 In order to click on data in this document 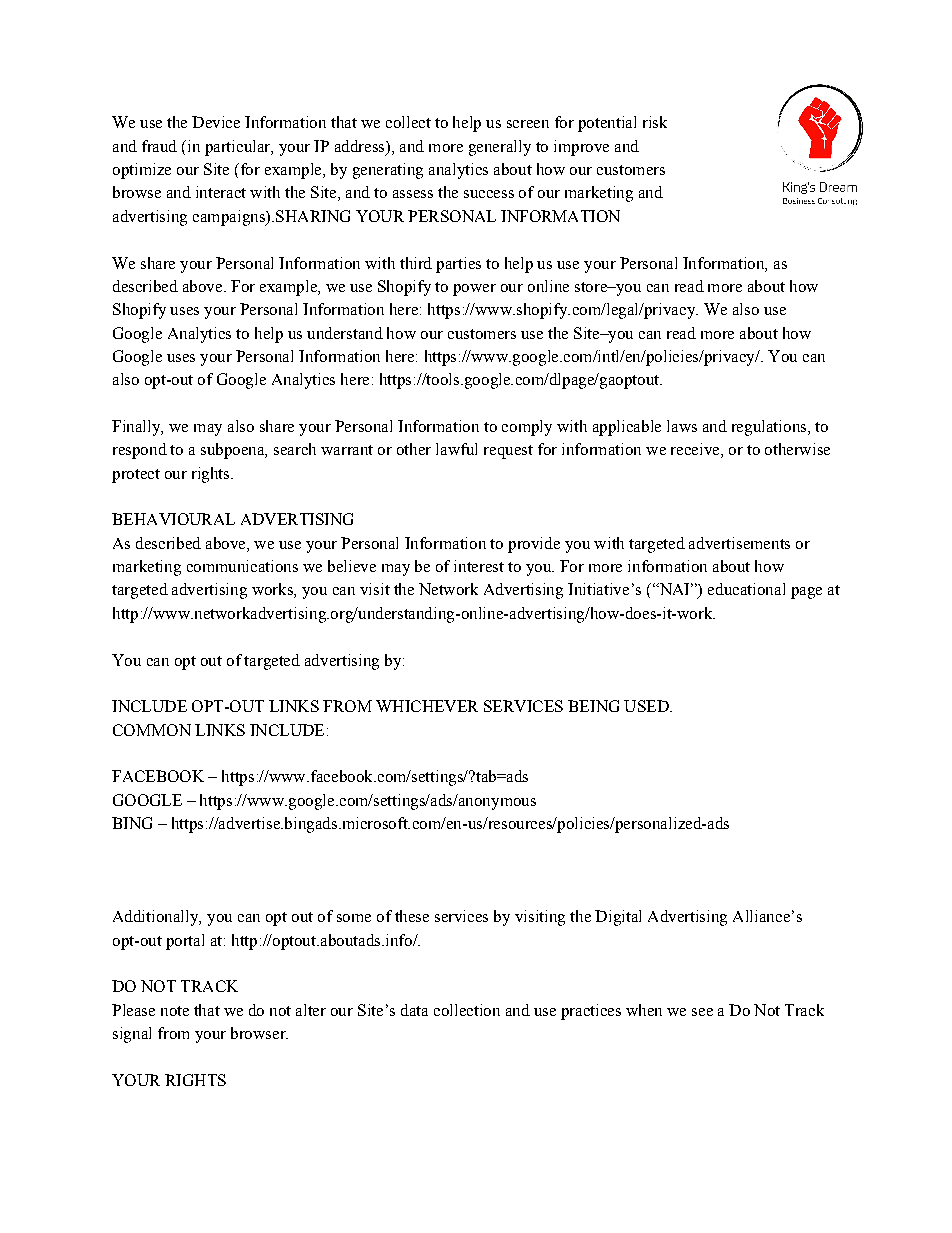, I will do `click(414, 1010)`.
